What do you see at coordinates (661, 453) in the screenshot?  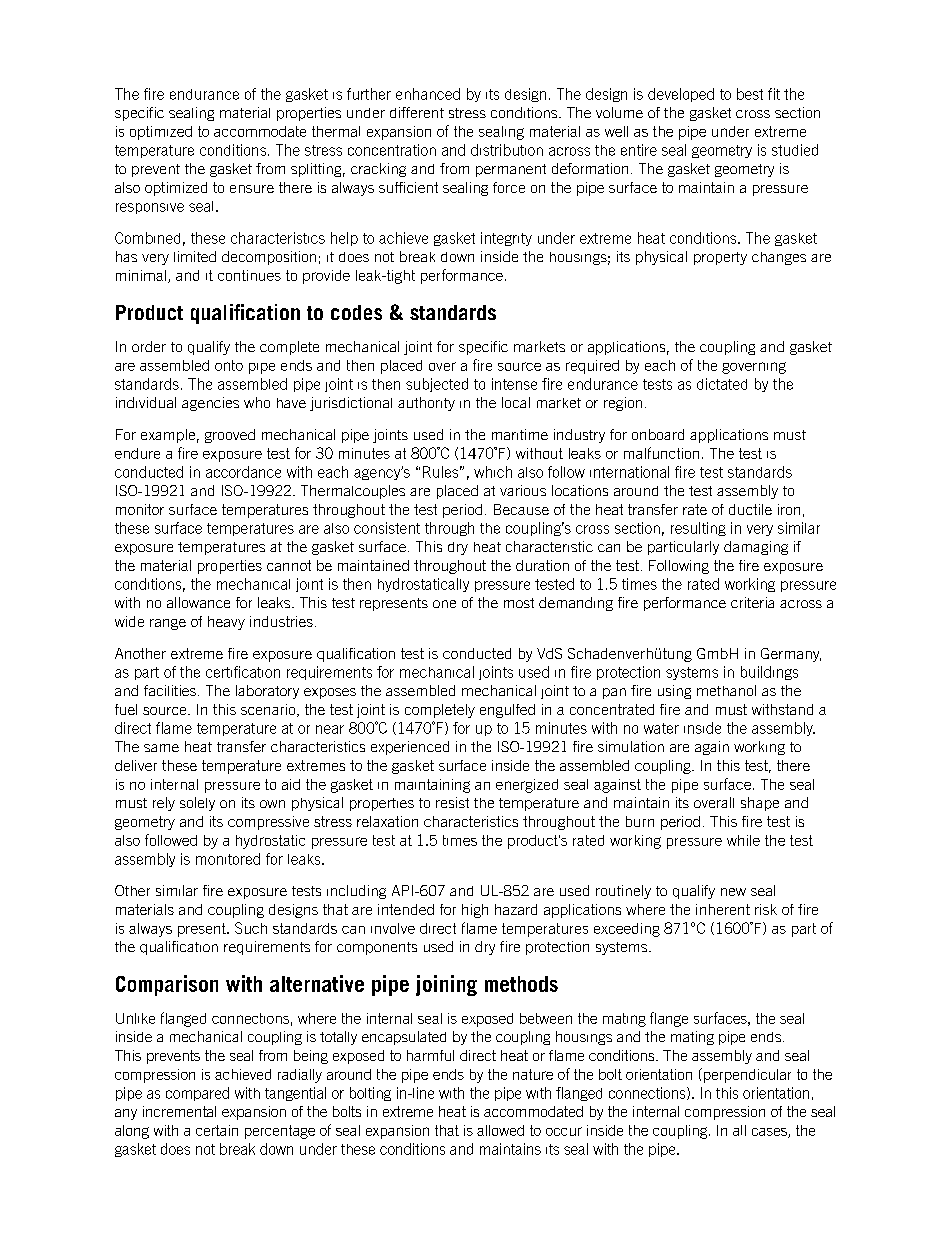 I see `malfunction` at bounding box center [661, 453].
